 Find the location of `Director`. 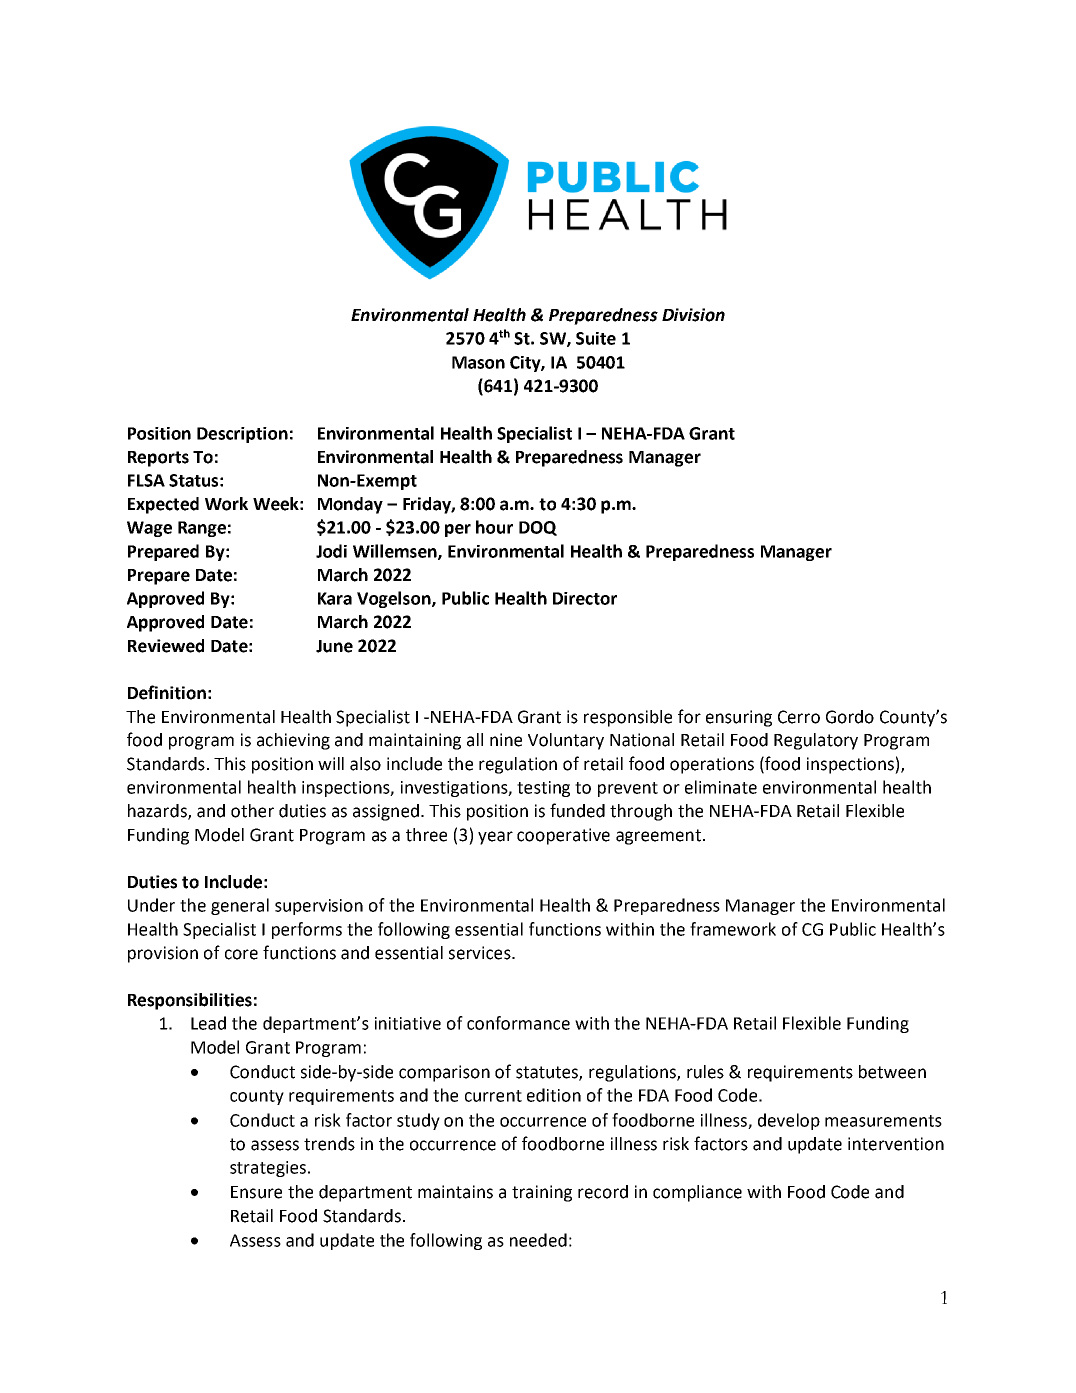

Director is located at coordinates (585, 598).
